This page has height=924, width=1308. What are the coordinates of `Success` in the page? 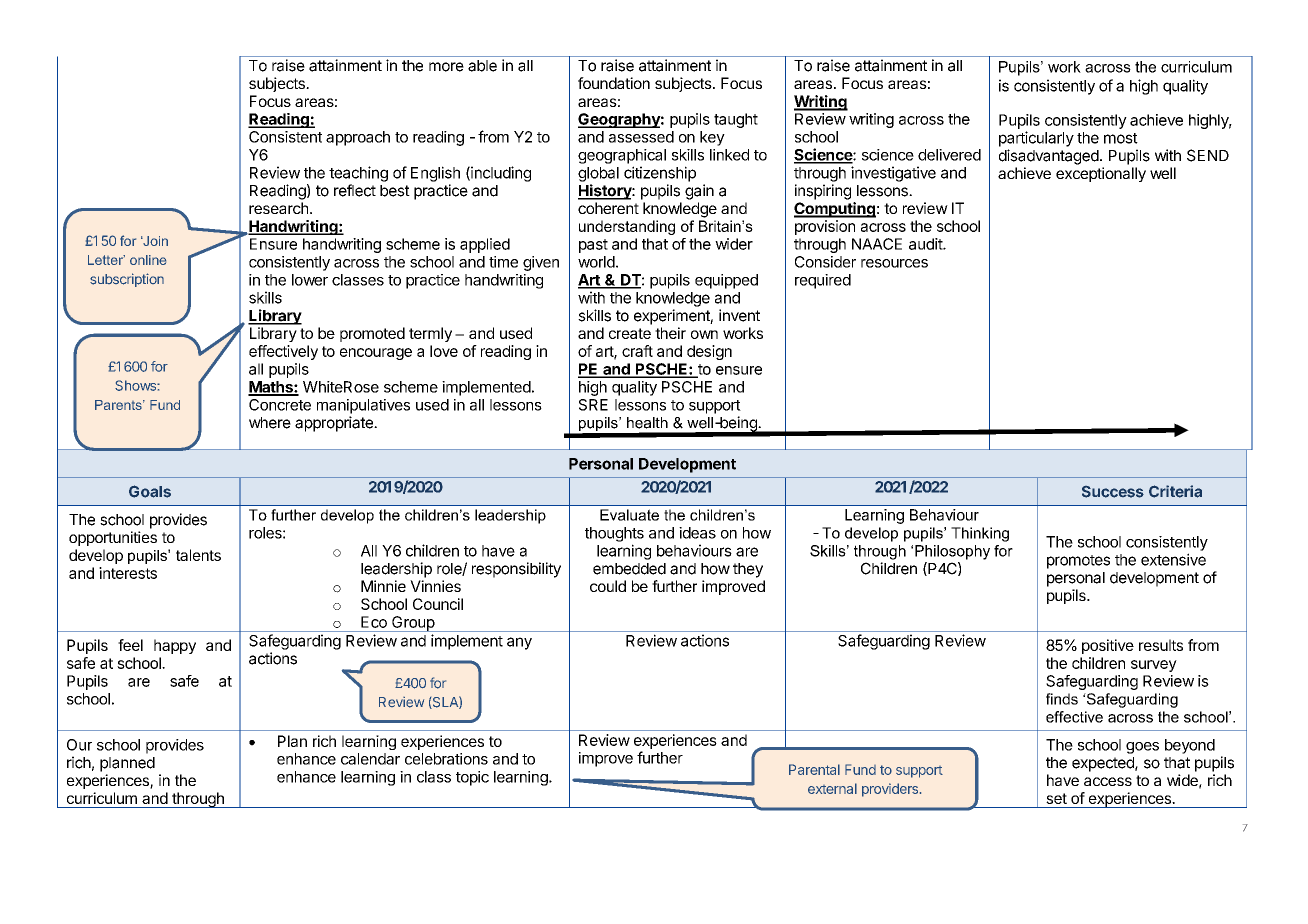 It's located at (1113, 492).
